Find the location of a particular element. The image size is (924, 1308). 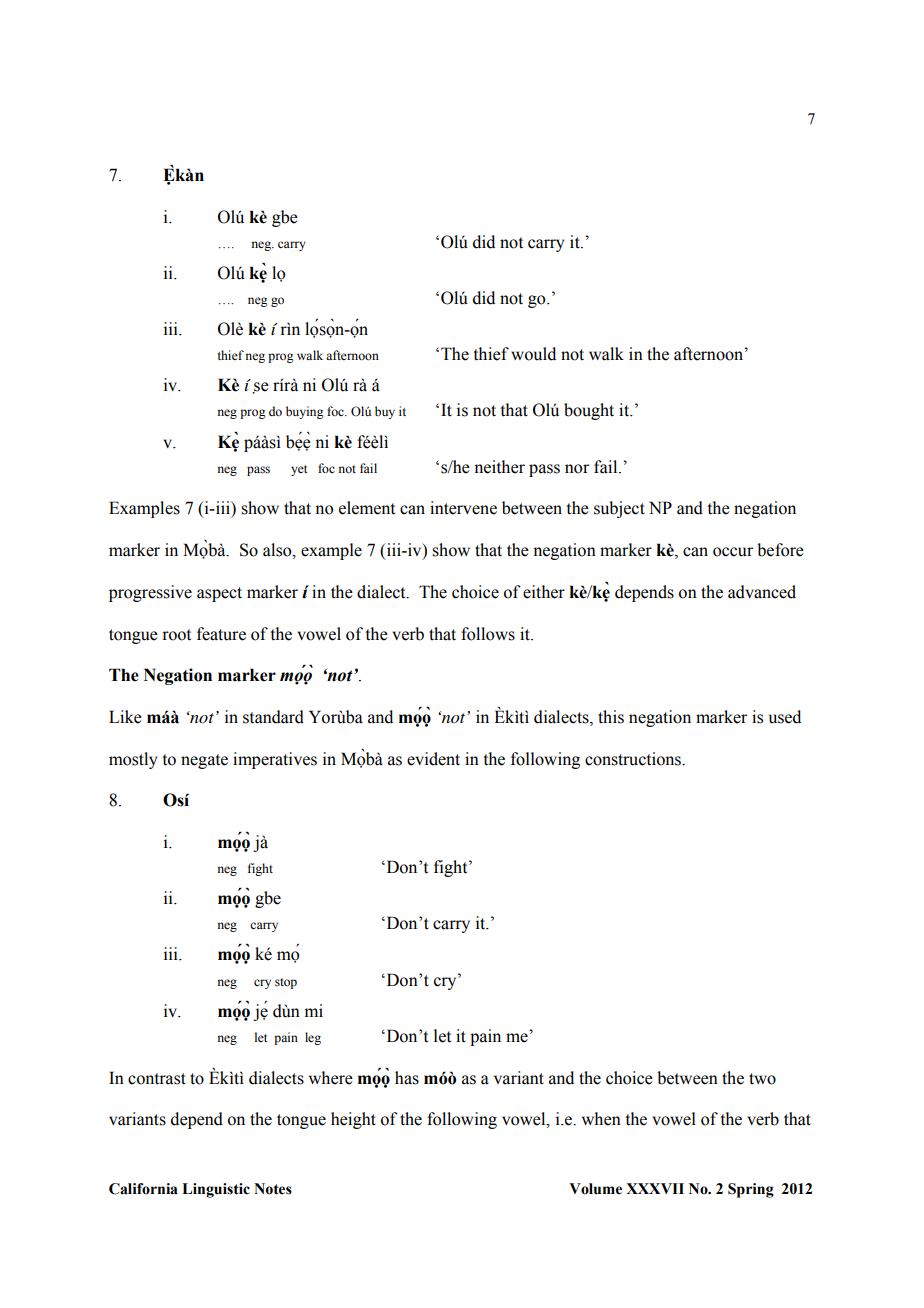

Spring is located at coordinates (751, 1190).
